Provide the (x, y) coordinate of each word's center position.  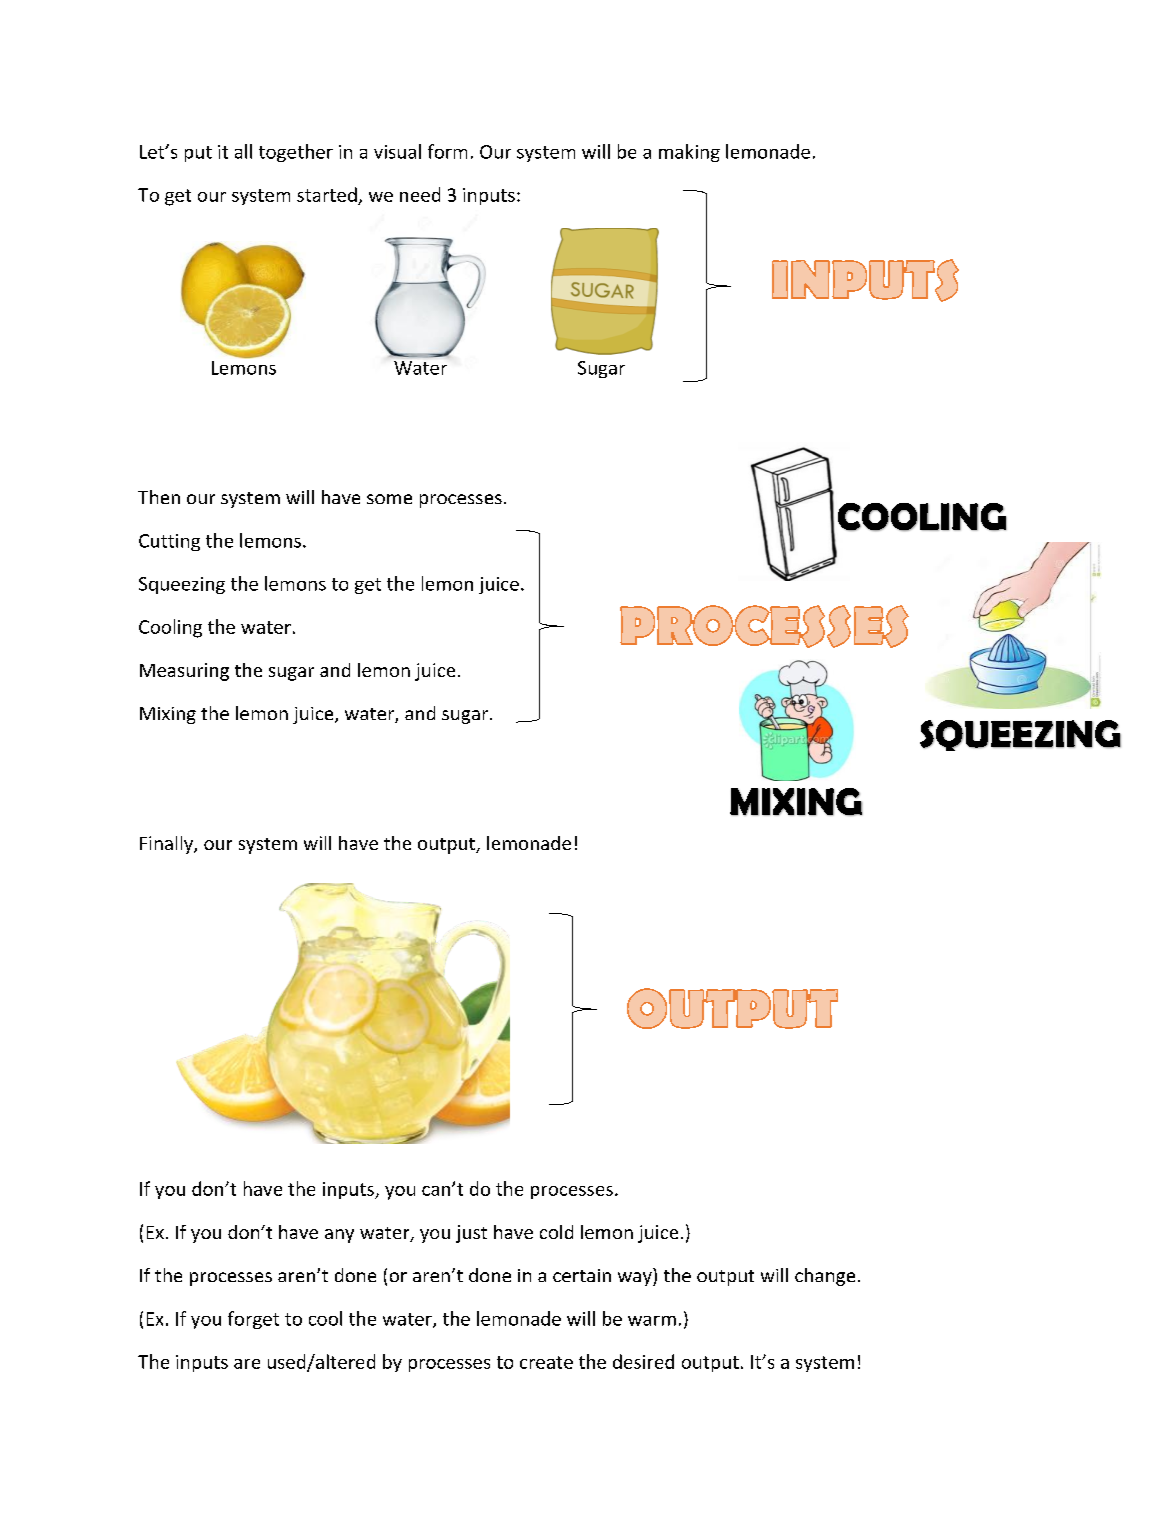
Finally (167, 845)
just (471, 1234)
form (447, 151)
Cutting (169, 542)
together (296, 153)
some (389, 499)
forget (253, 1320)
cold (556, 1232)
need (420, 194)
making (689, 153)
